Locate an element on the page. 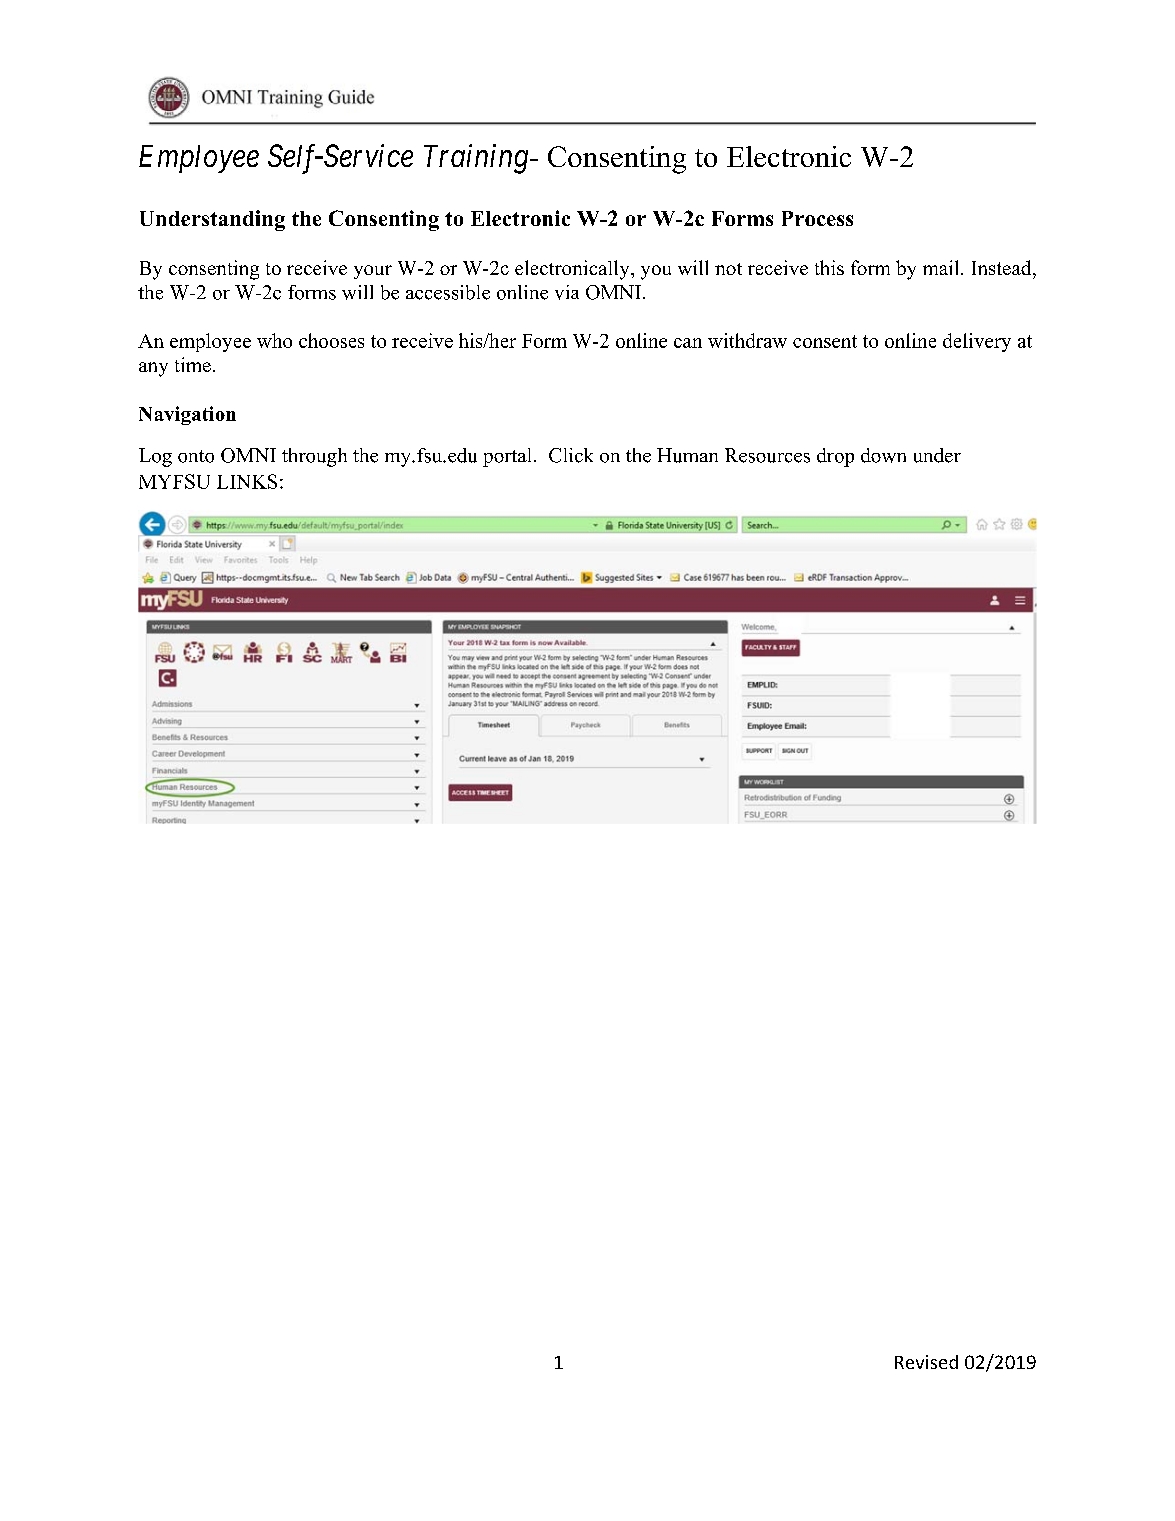 Image resolution: width=1175 pixels, height=1521 pixels. Revised is located at coordinates (926, 1362).
